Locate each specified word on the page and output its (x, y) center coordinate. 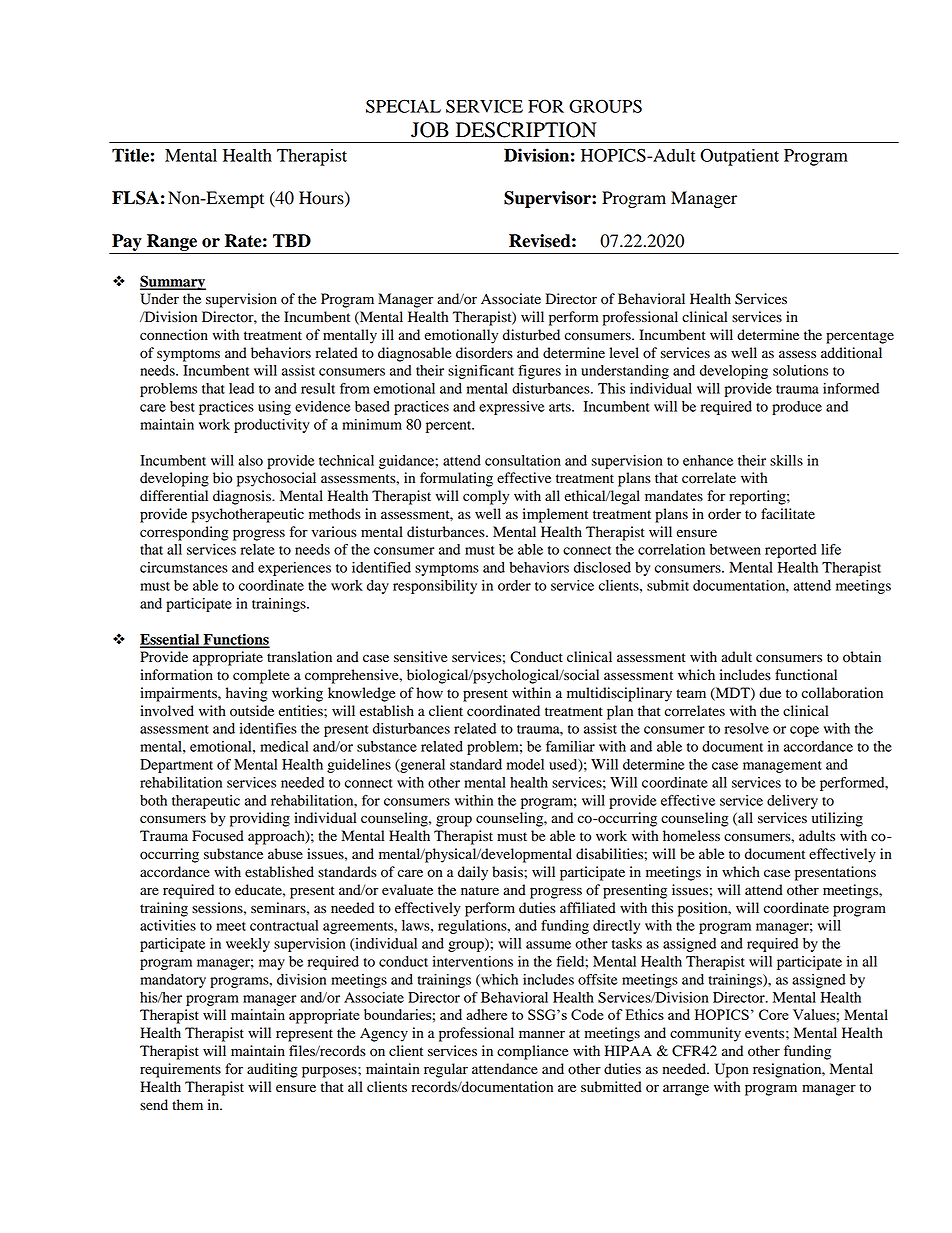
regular (446, 1070)
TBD (292, 240)
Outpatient (739, 157)
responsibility (435, 587)
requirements (180, 1070)
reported (791, 551)
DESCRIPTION (526, 130)
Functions (235, 640)
